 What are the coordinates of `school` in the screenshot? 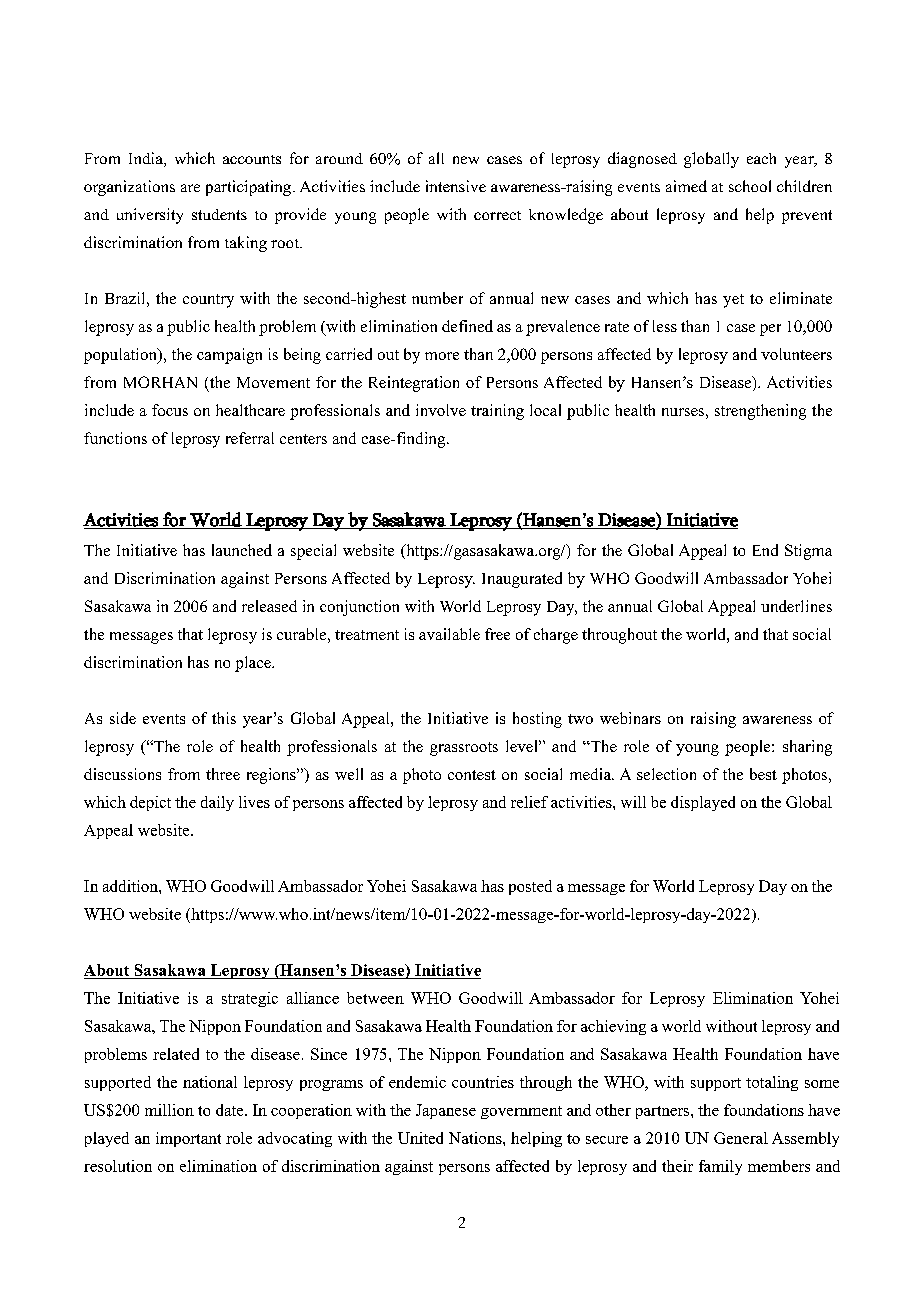 It's located at (750, 186).
